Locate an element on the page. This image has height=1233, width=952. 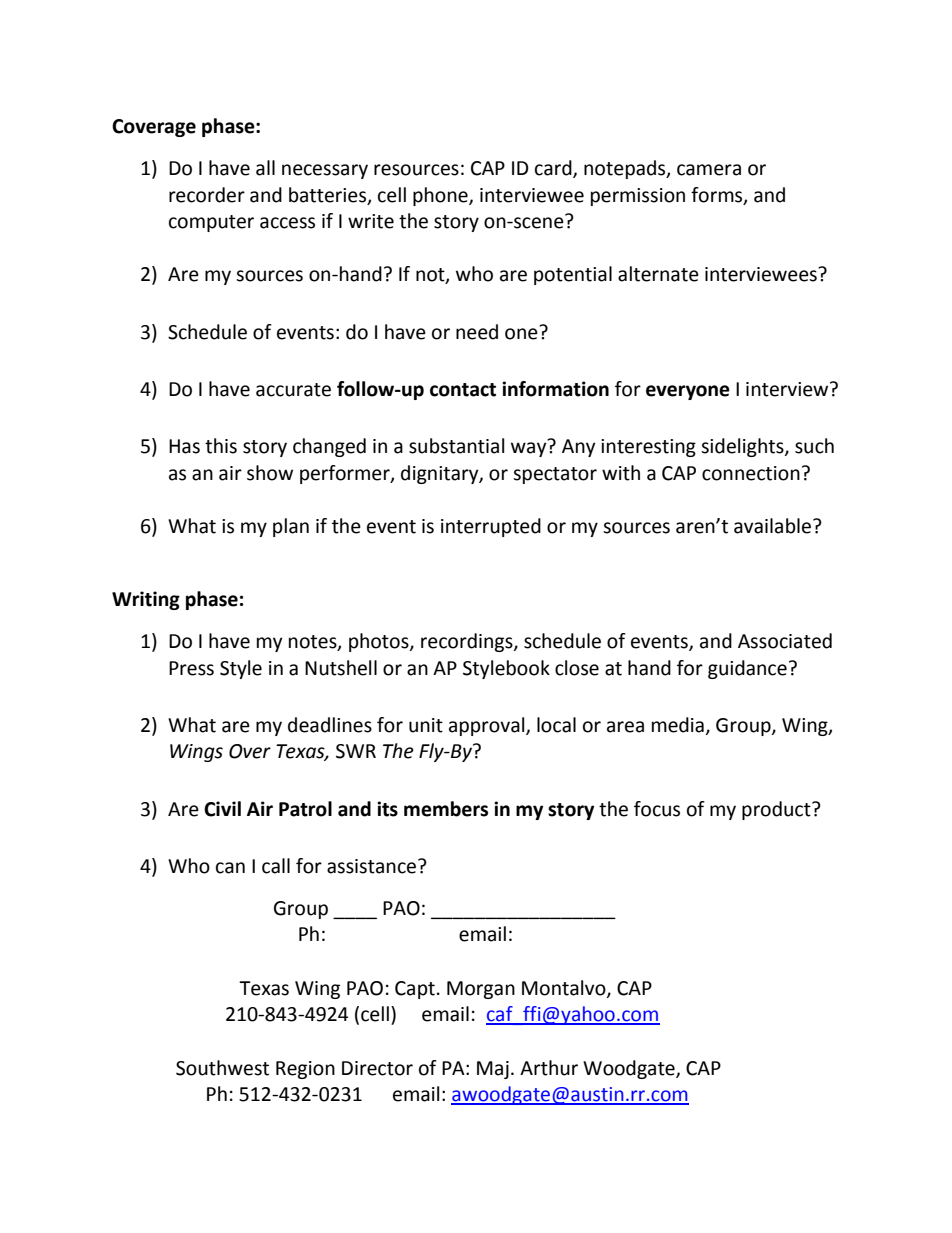
recorder is located at coordinates (207, 195).
